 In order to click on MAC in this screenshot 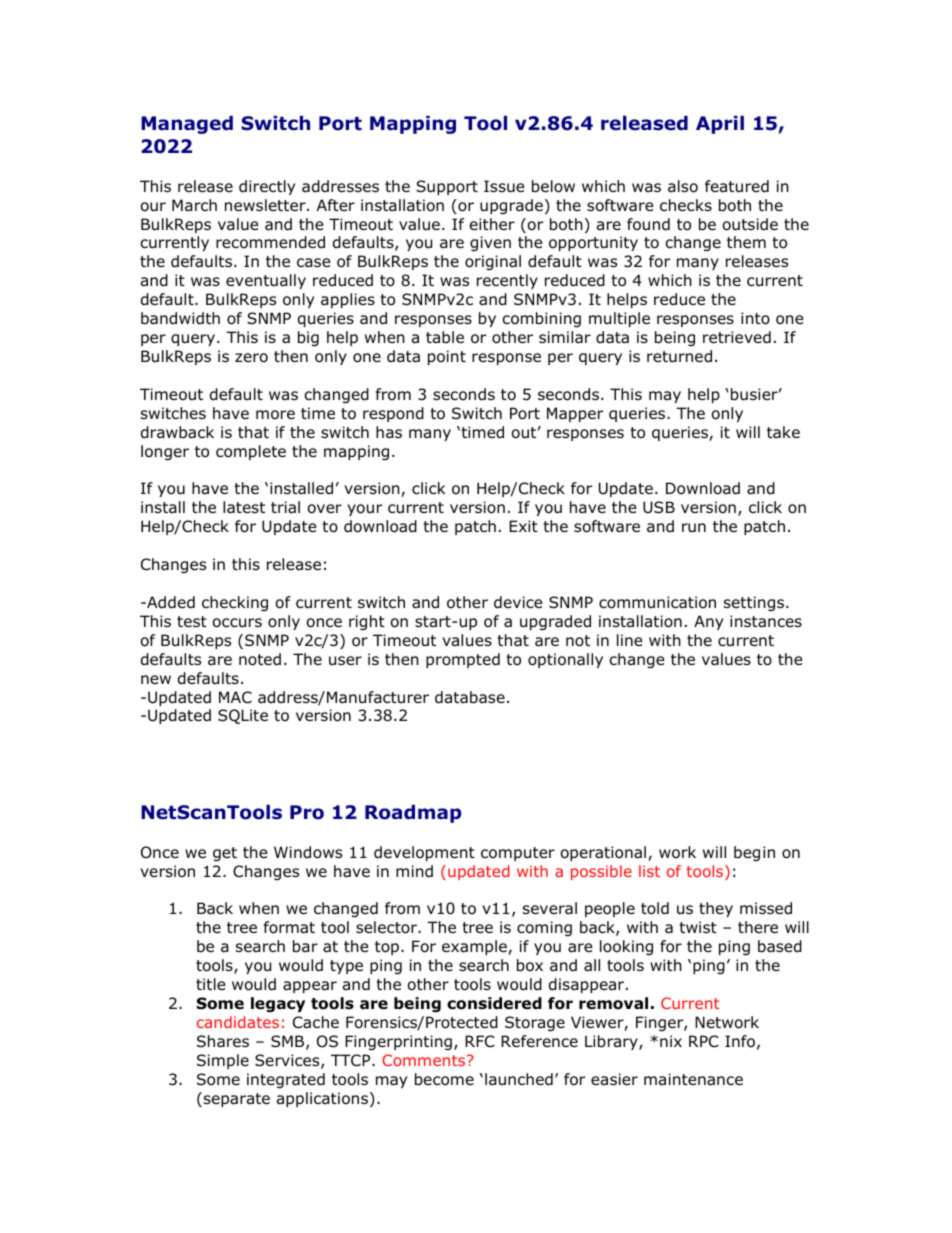, I will do `click(235, 697)`.
